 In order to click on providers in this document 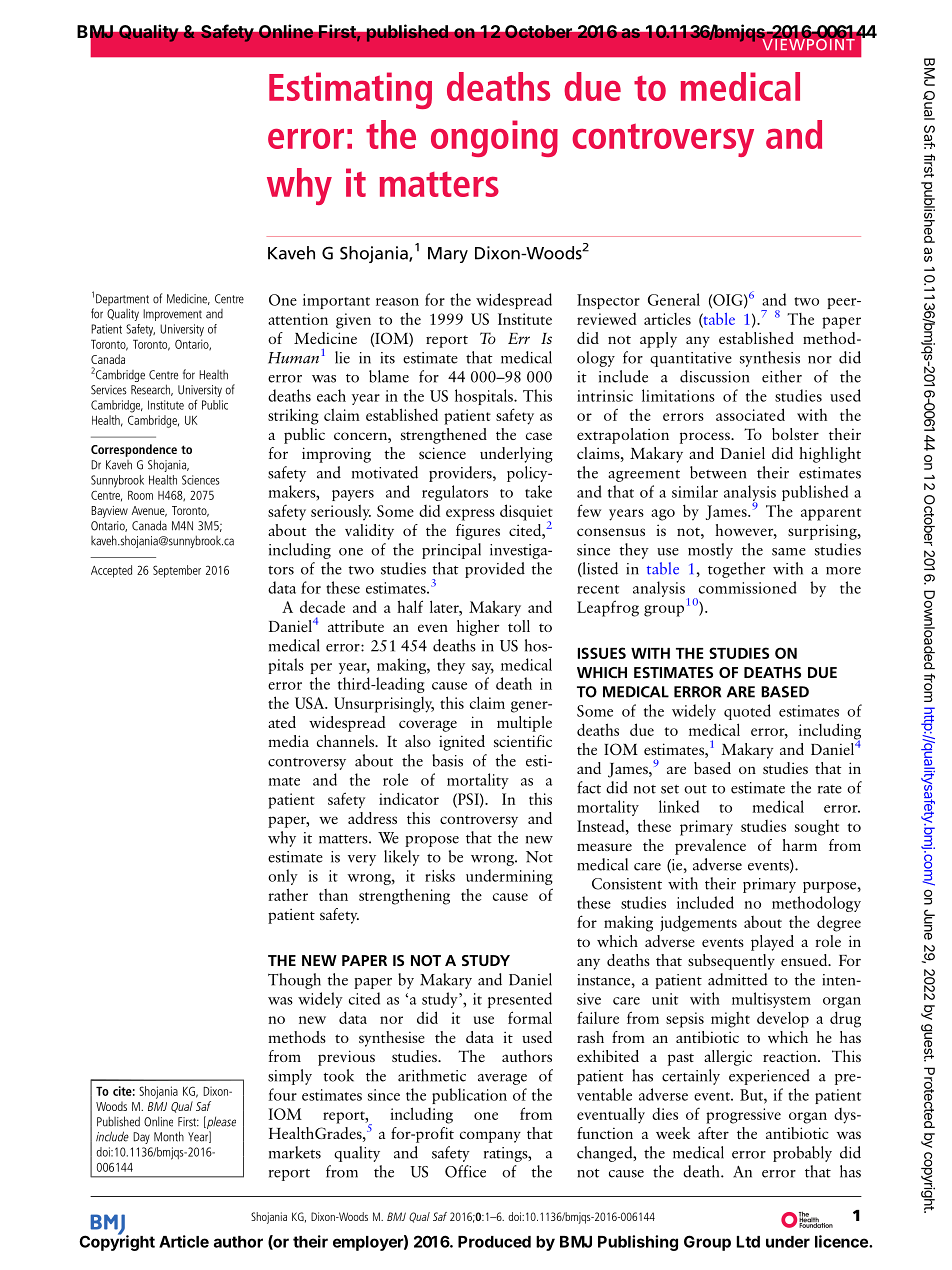, I will do `click(461, 474)`.
